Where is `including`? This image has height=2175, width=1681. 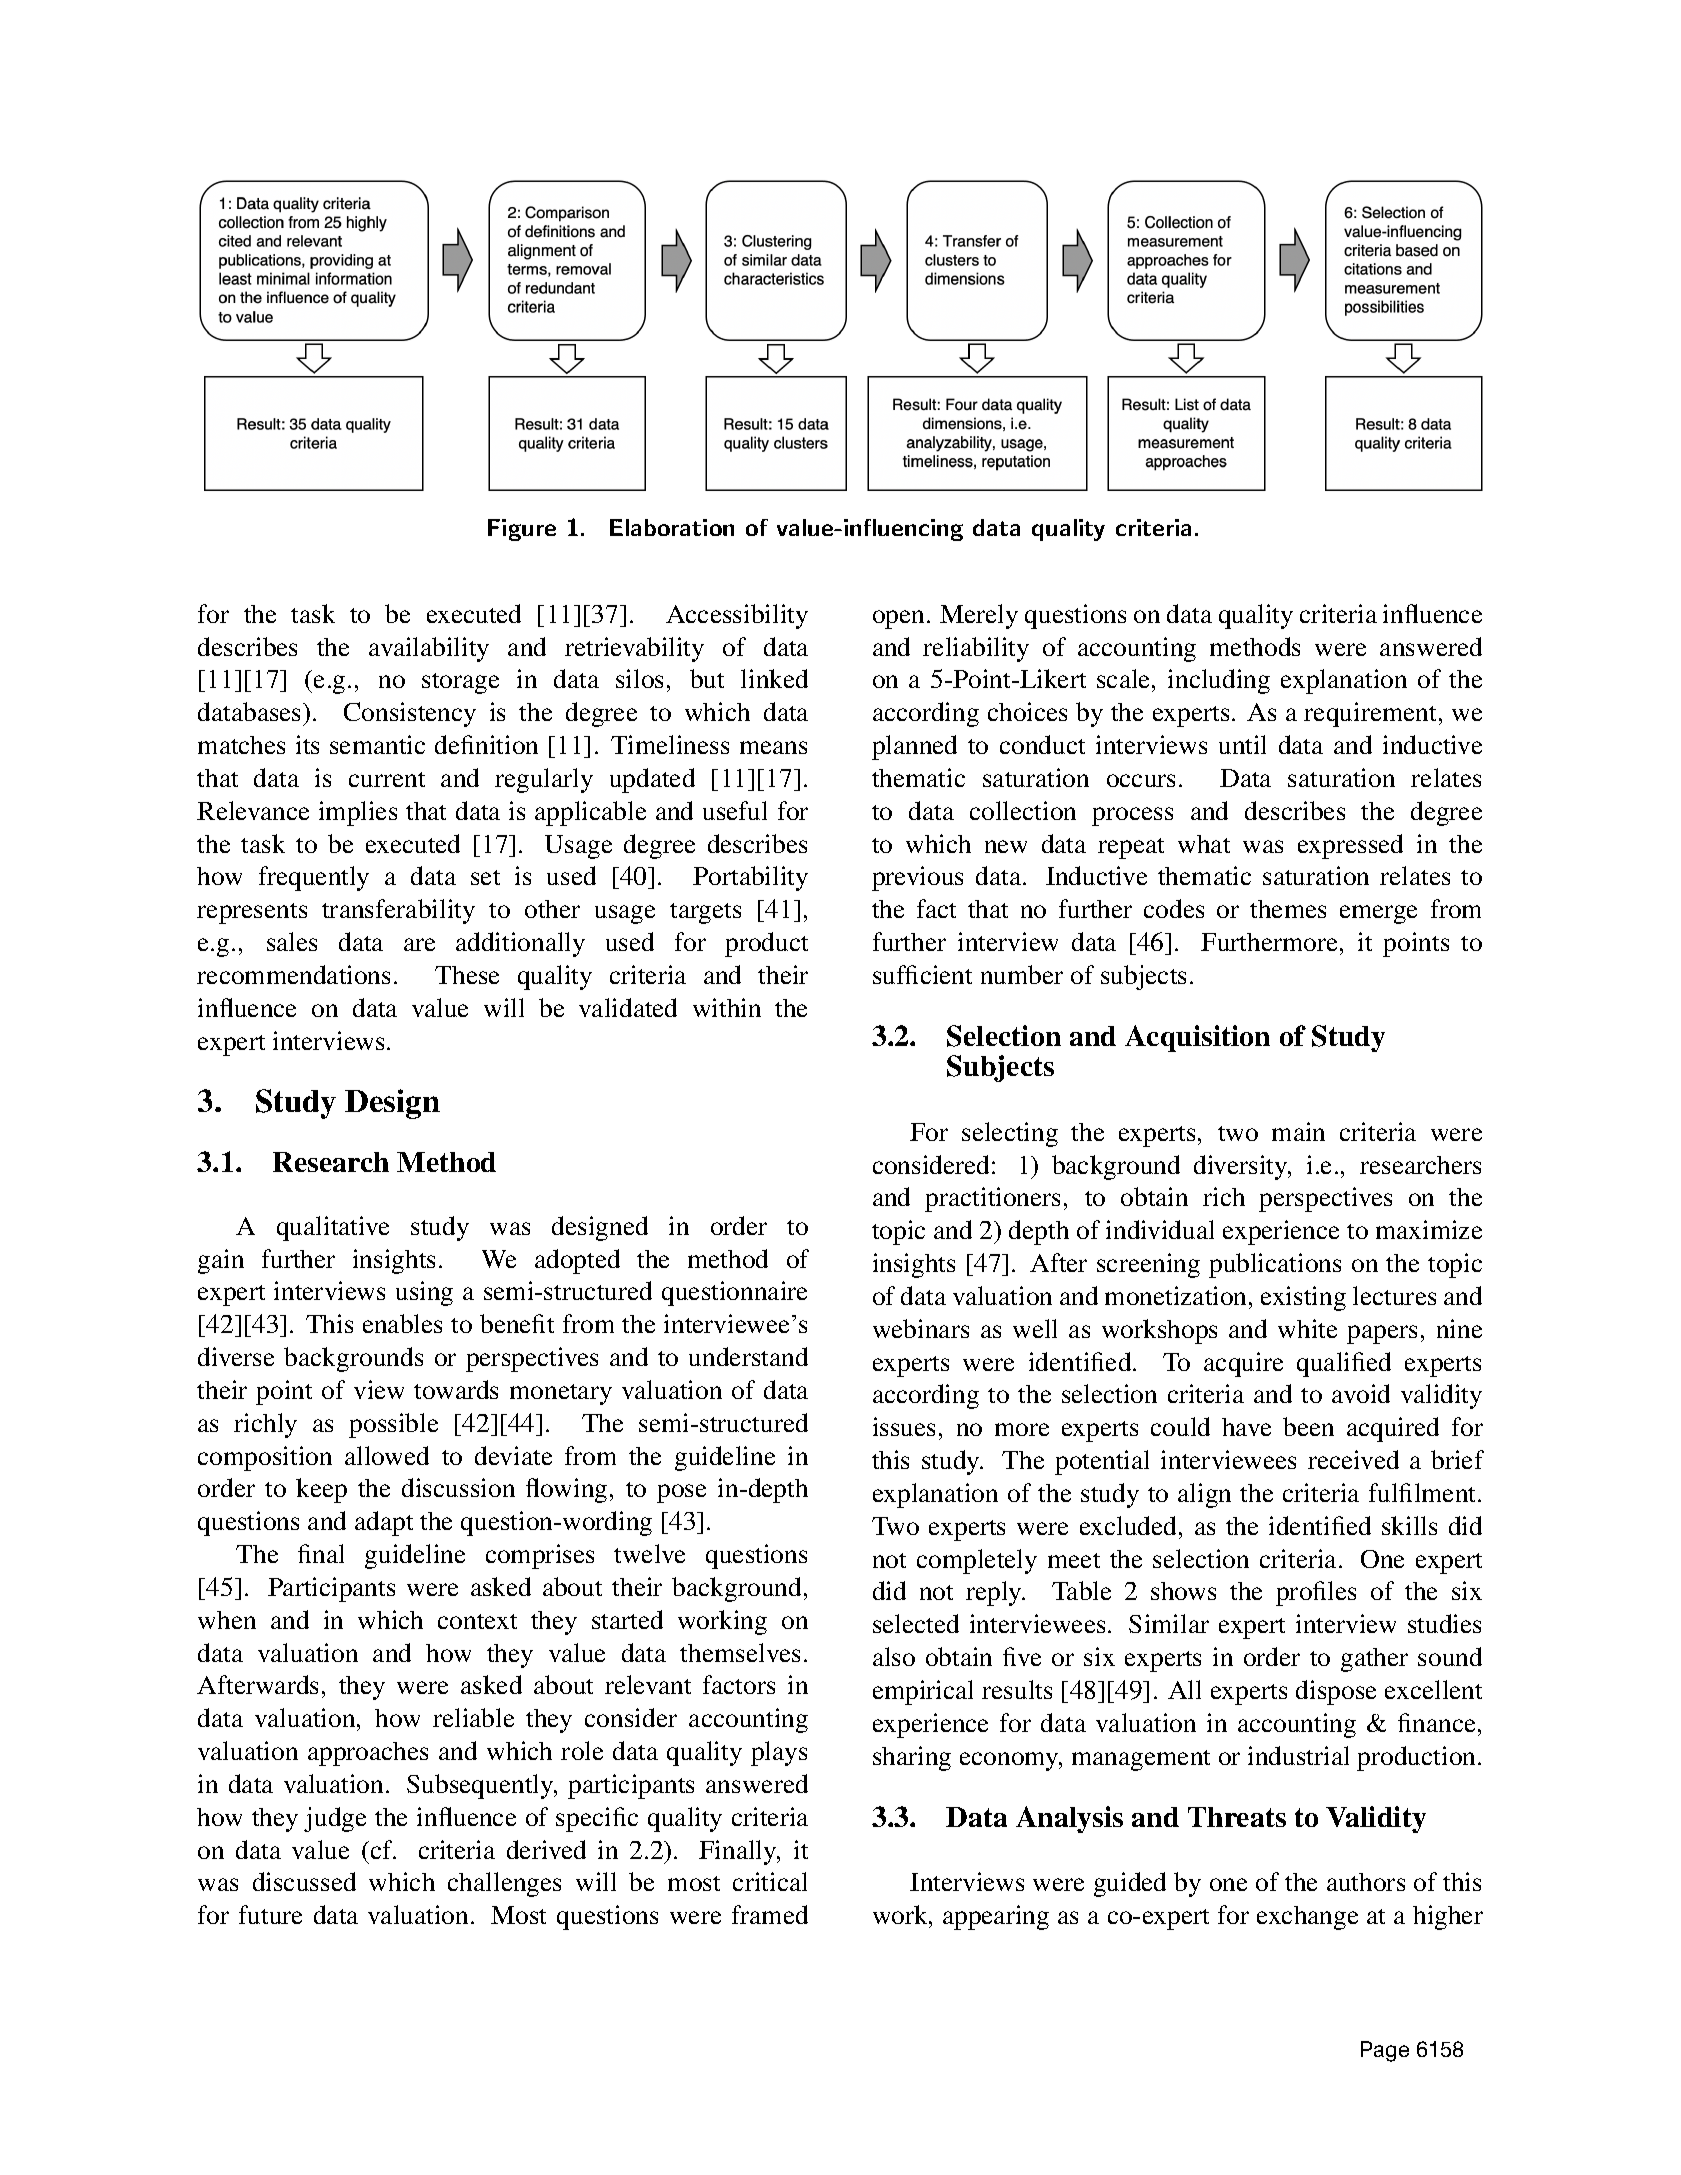 including is located at coordinates (1219, 681).
